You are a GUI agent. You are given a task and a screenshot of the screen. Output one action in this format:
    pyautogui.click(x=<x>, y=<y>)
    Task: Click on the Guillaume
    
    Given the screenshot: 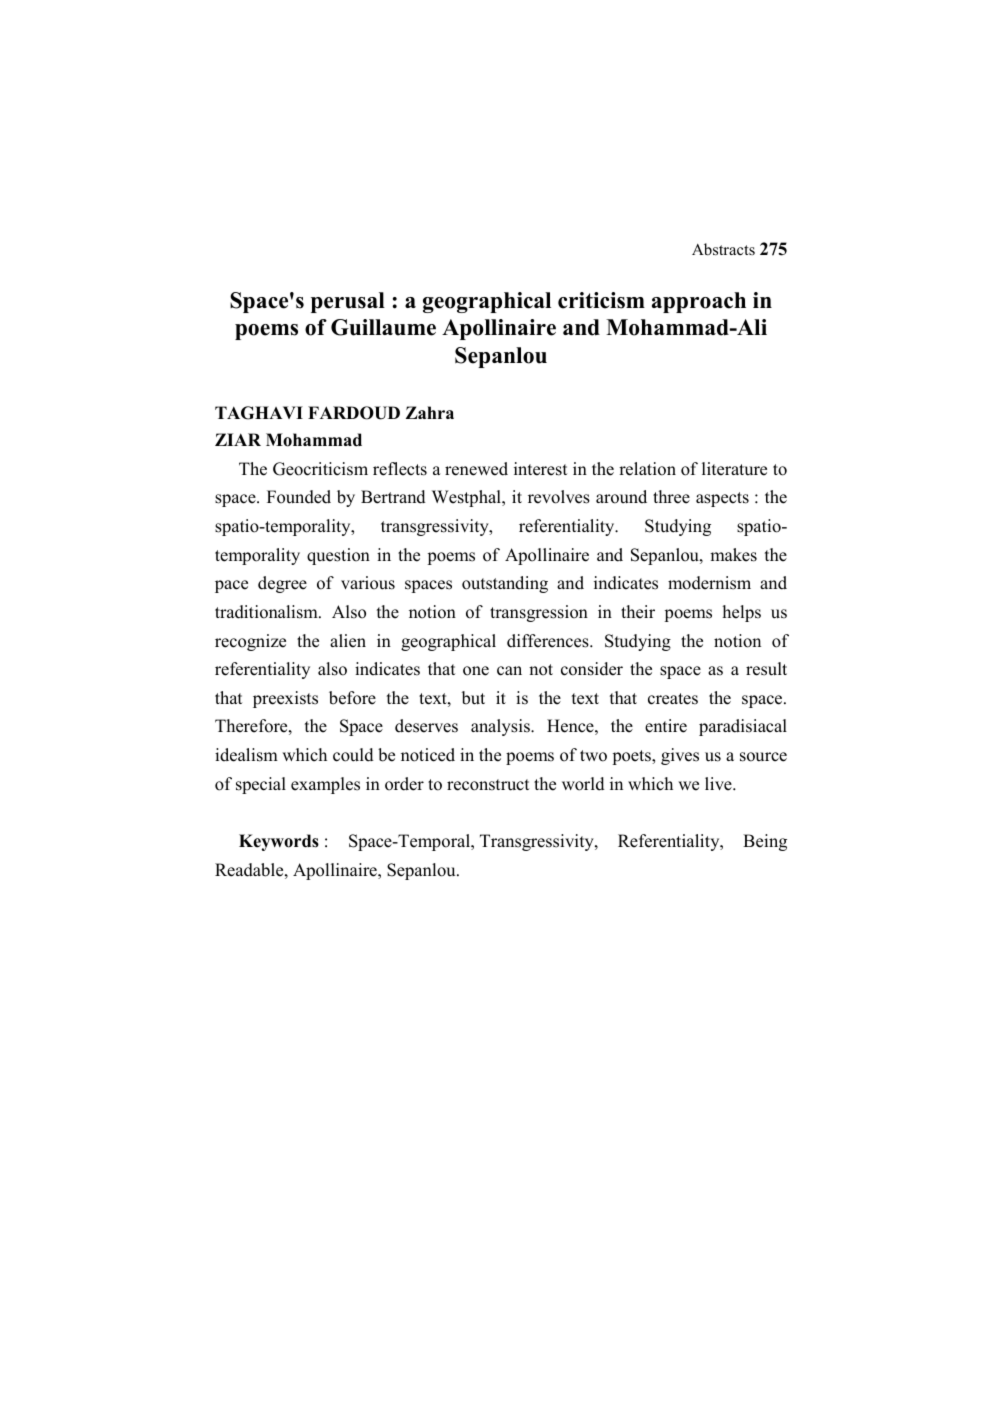 What is the action you would take?
    pyautogui.click(x=383, y=327)
